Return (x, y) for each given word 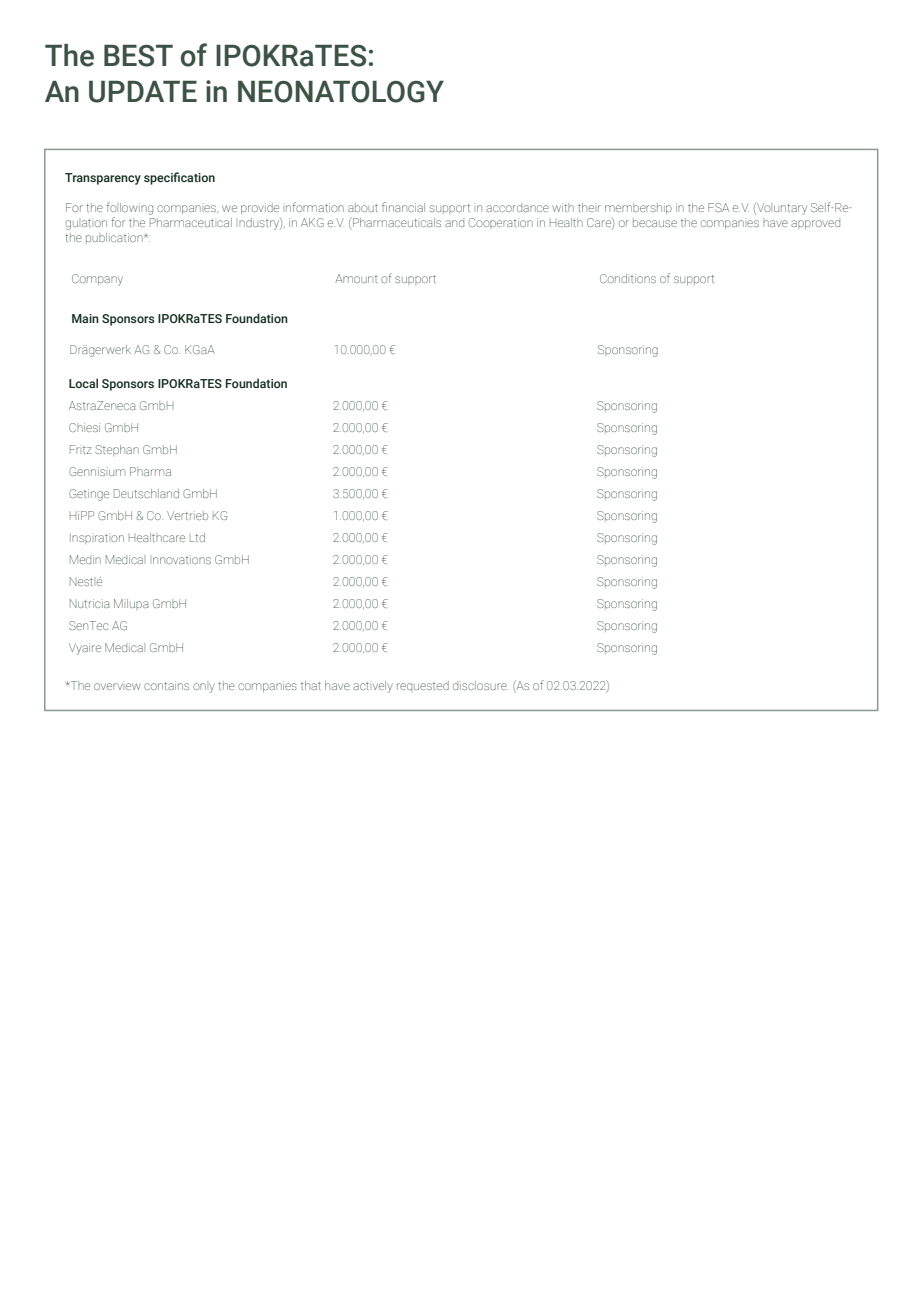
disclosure (481, 685)
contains (166, 685)
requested (423, 686)
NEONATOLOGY (341, 92)
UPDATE (143, 92)
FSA (718, 207)
